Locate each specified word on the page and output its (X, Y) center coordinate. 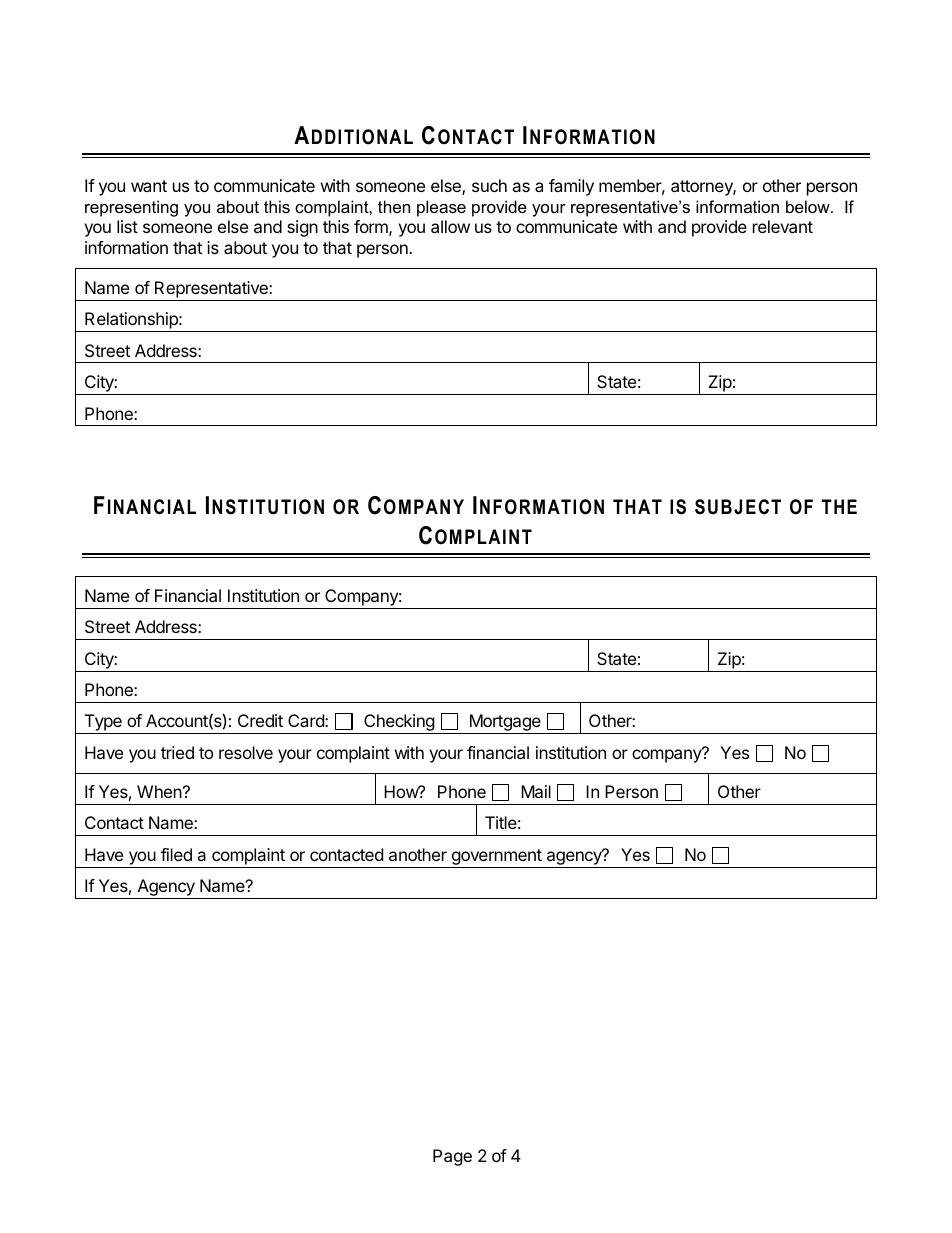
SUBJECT (738, 507)
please (441, 208)
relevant (783, 226)
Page (452, 1157)
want (149, 186)
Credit (260, 720)
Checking (399, 724)
